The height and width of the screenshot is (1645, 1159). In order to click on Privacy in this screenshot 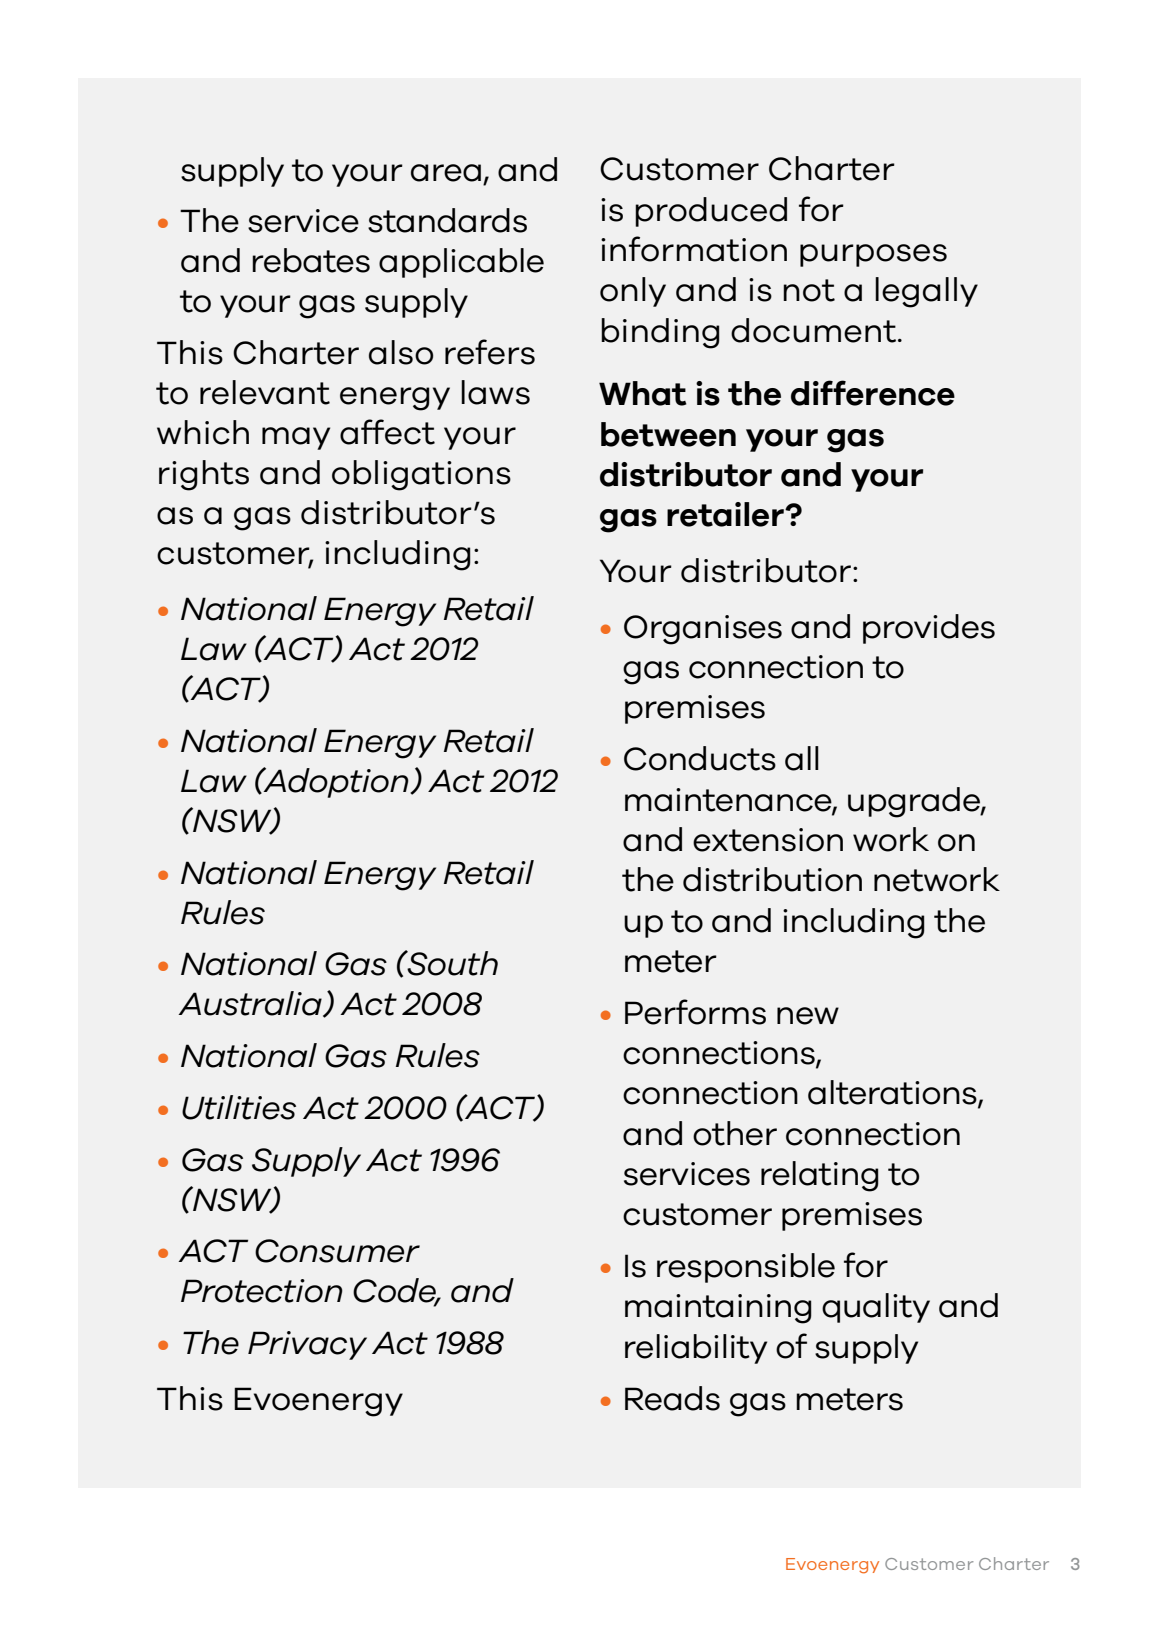, I will do `click(307, 1345)`.
